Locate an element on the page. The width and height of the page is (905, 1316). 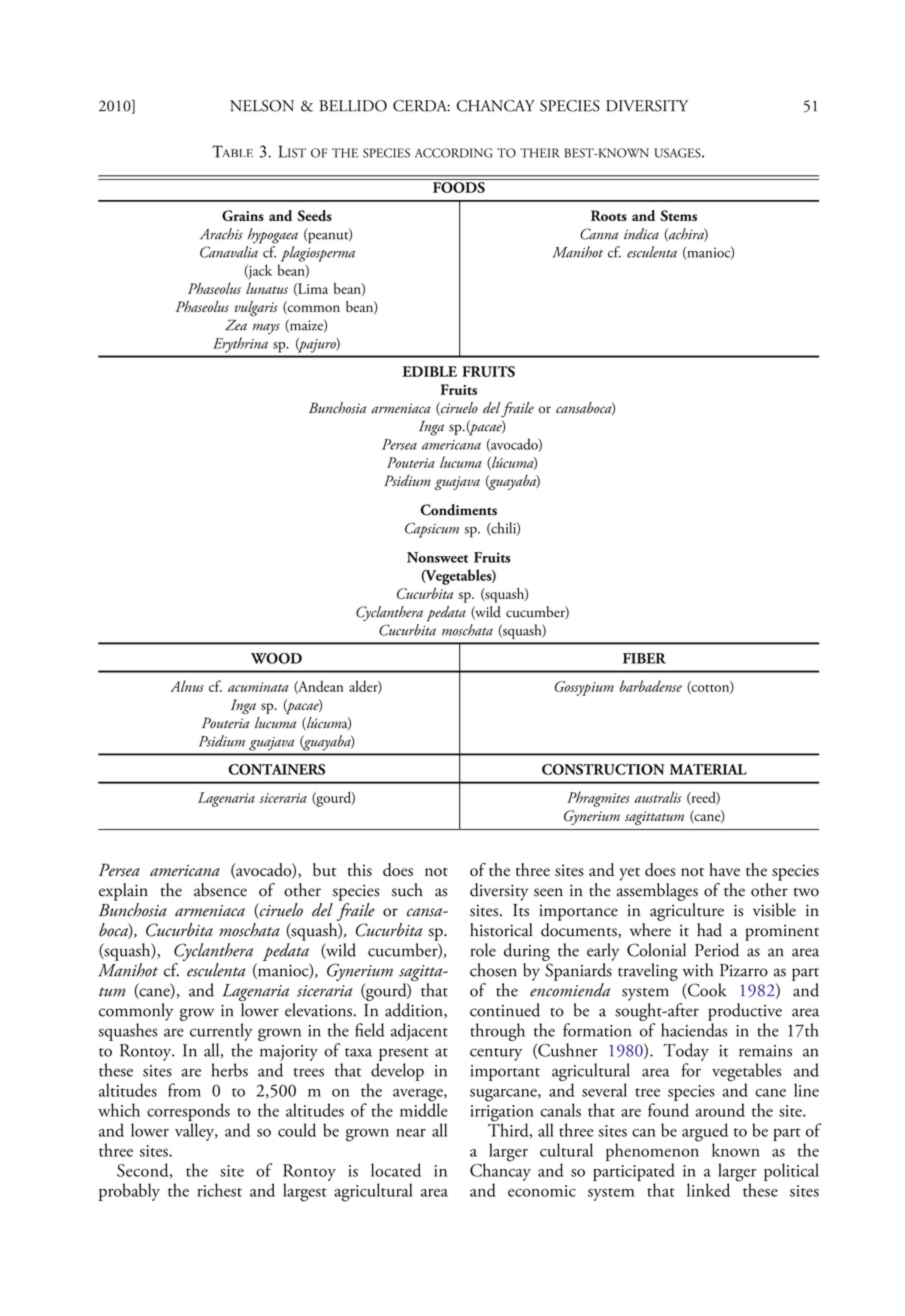
argued is located at coordinates (705, 1133).
